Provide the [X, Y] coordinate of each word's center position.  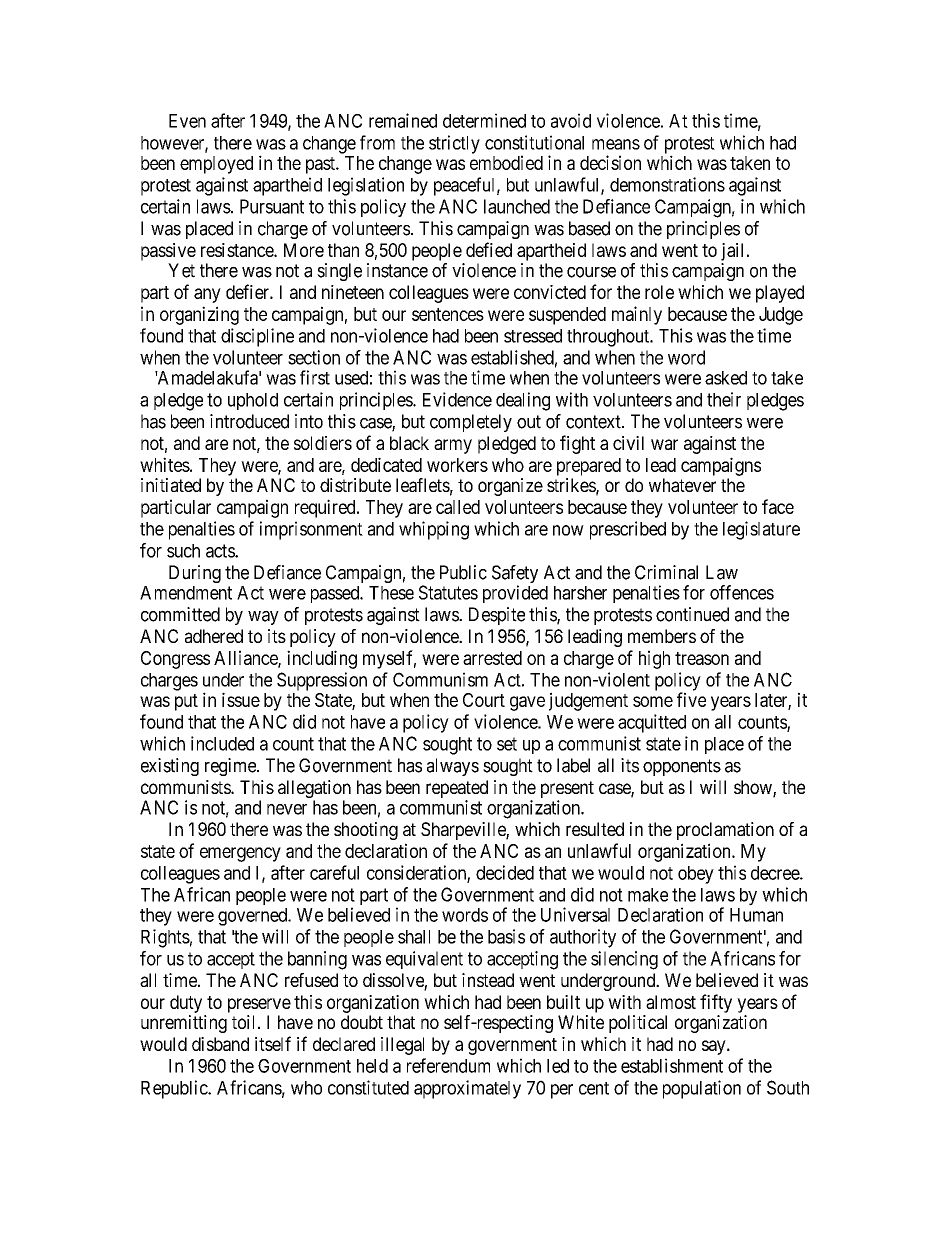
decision [610, 162]
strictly [454, 144]
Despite [497, 616]
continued [692, 614]
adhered [214, 636]
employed [216, 165]
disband [220, 1044]
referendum [448, 1065]
